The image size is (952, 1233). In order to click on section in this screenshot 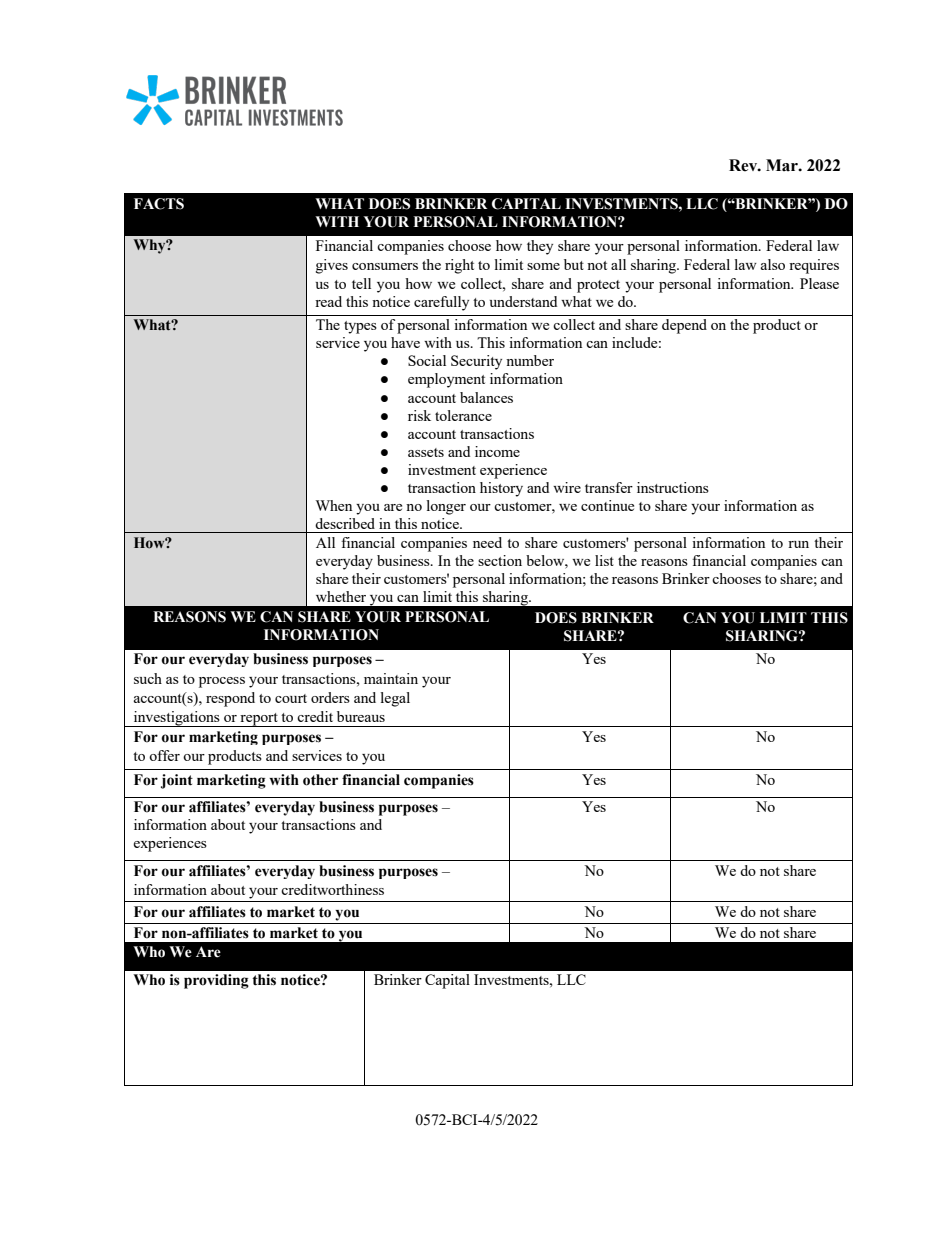, I will do `click(500, 560)`.
